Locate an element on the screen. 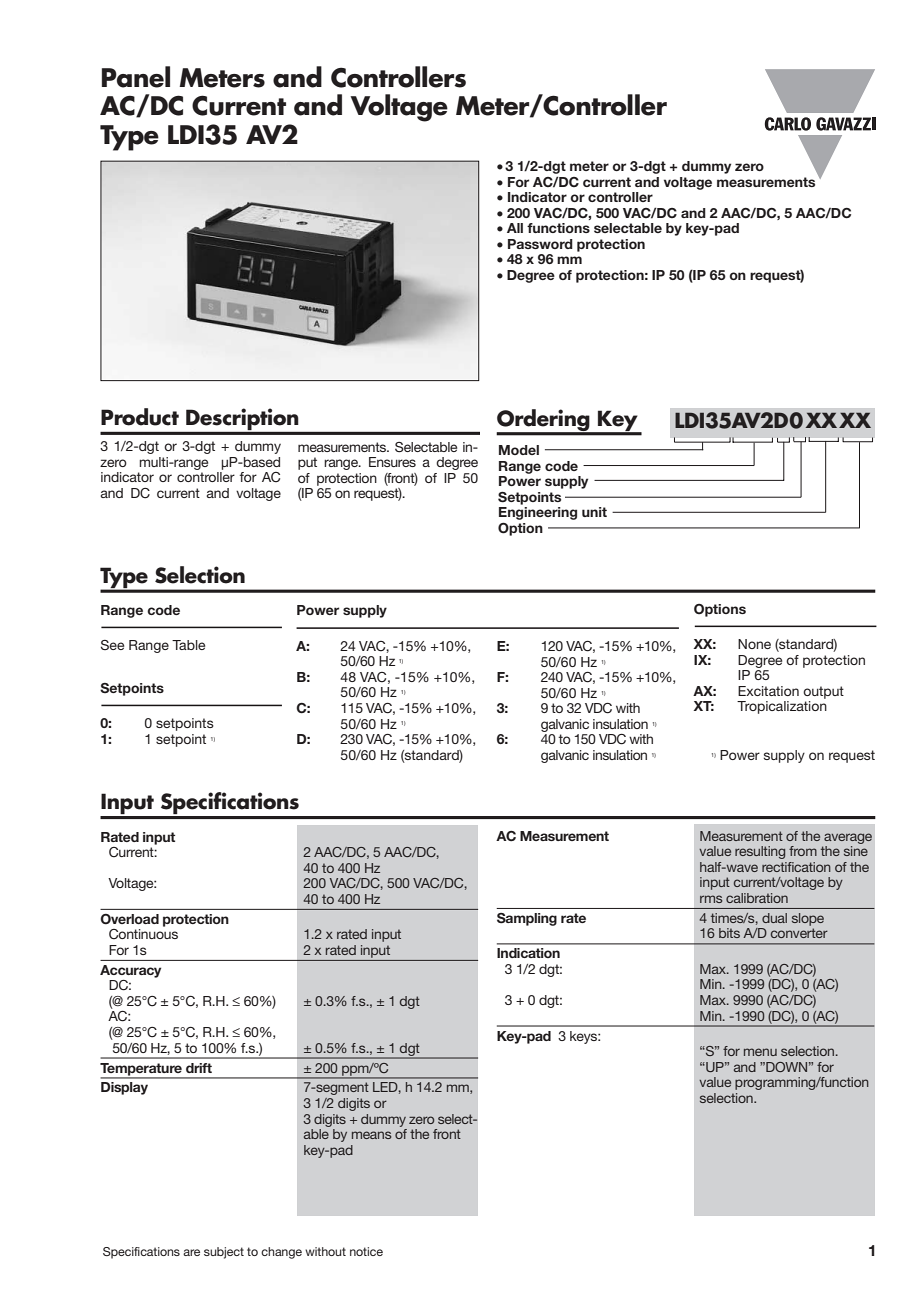 This screenshot has width=924, height=1307. resulting is located at coordinates (760, 852).
